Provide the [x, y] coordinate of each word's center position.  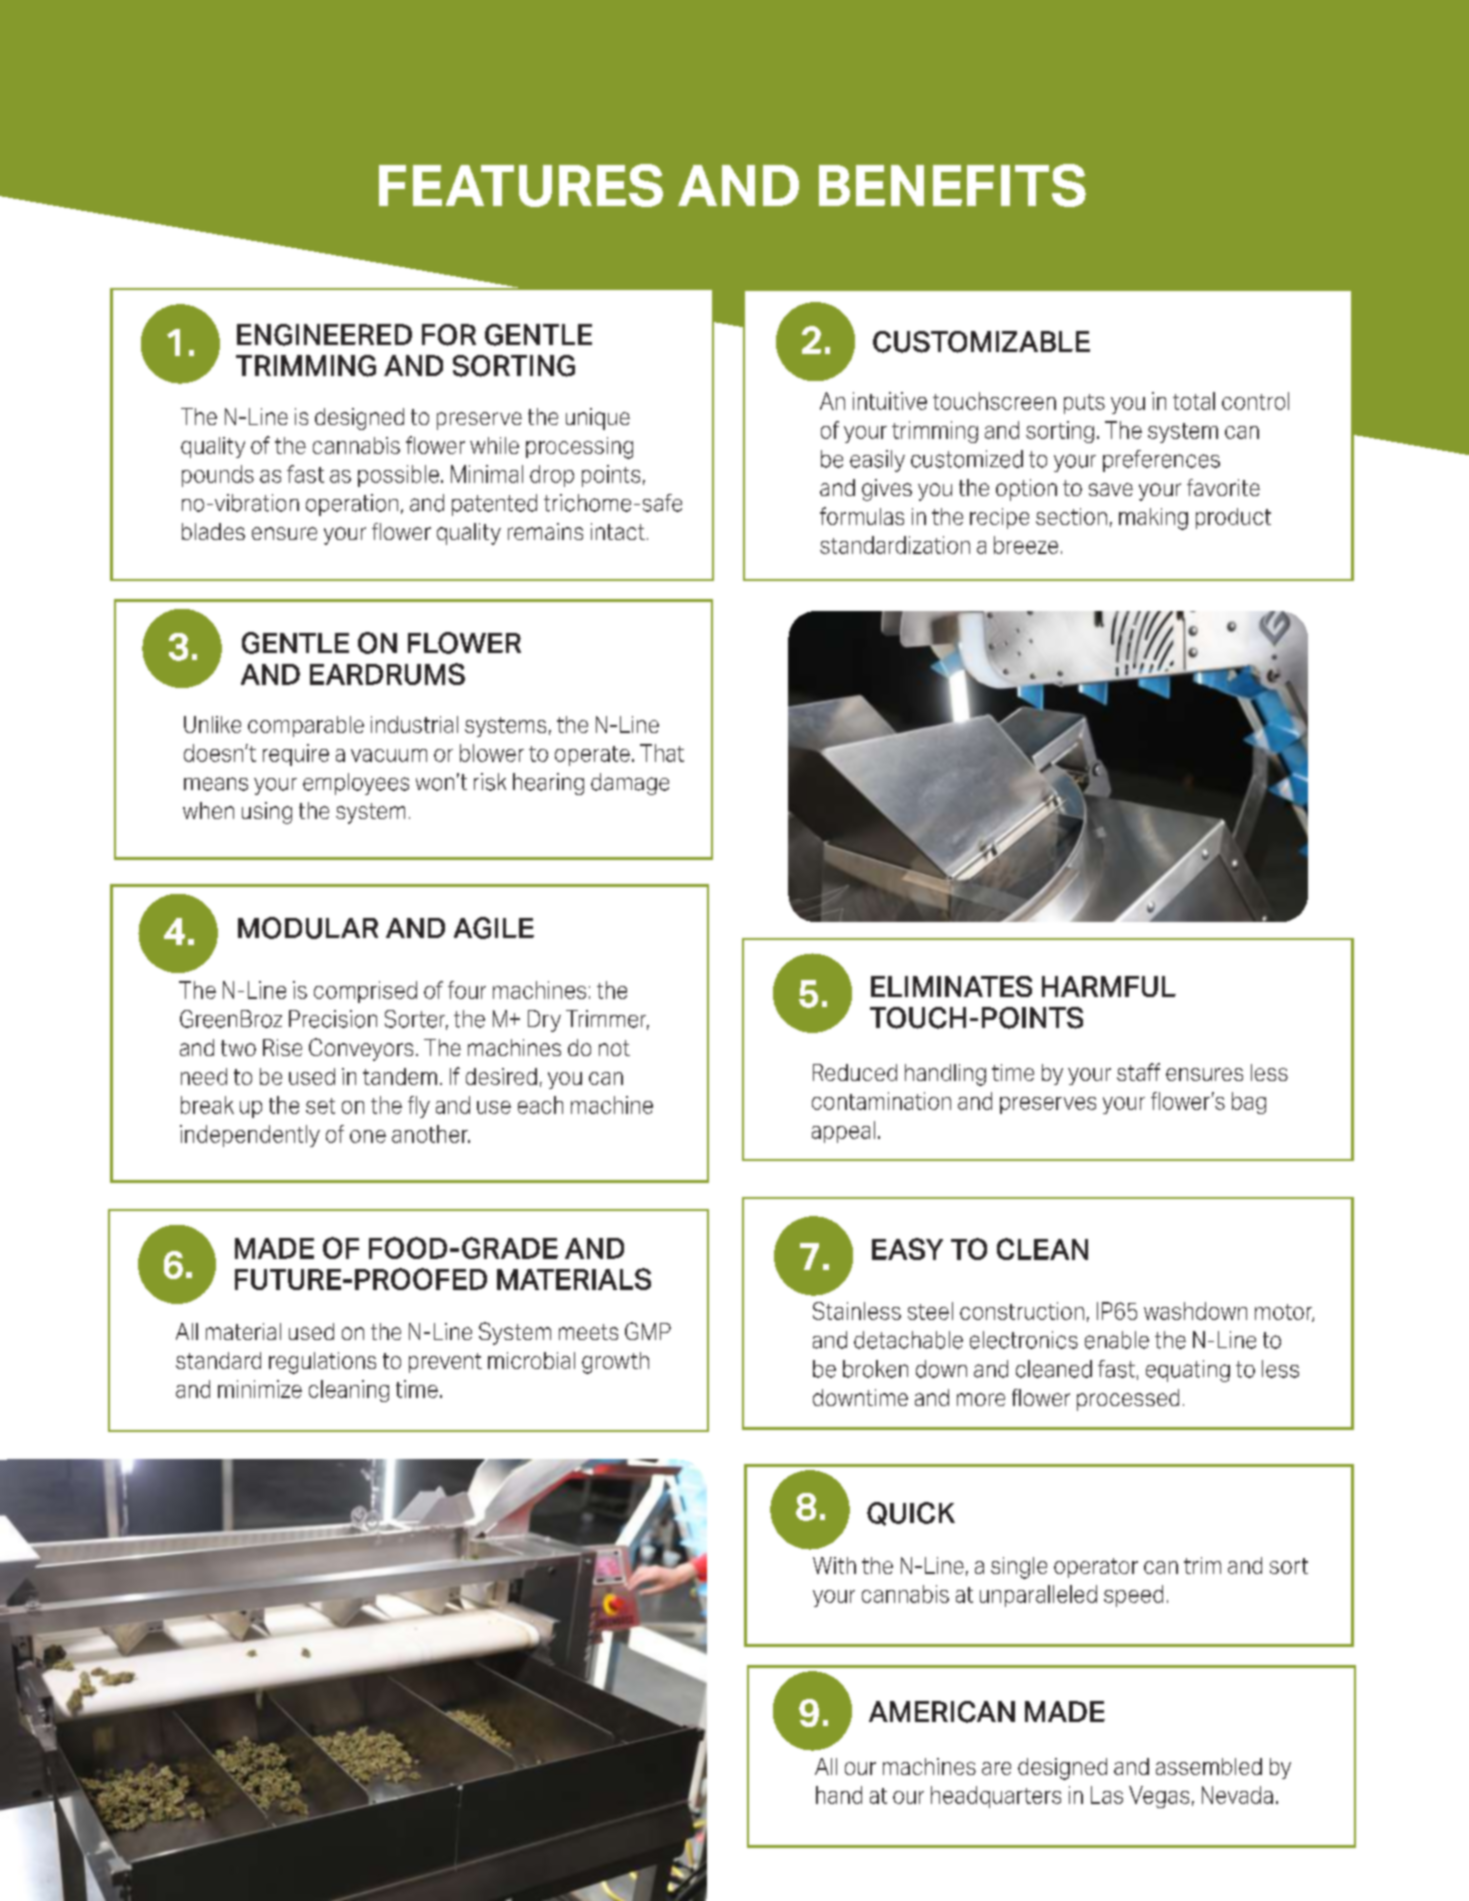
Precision [333, 1019]
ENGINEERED [324, 335]
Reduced [855, 1072]
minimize [260, 1389]
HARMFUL [1109, 986]
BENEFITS [952, 185]
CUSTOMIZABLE [981, 342]
